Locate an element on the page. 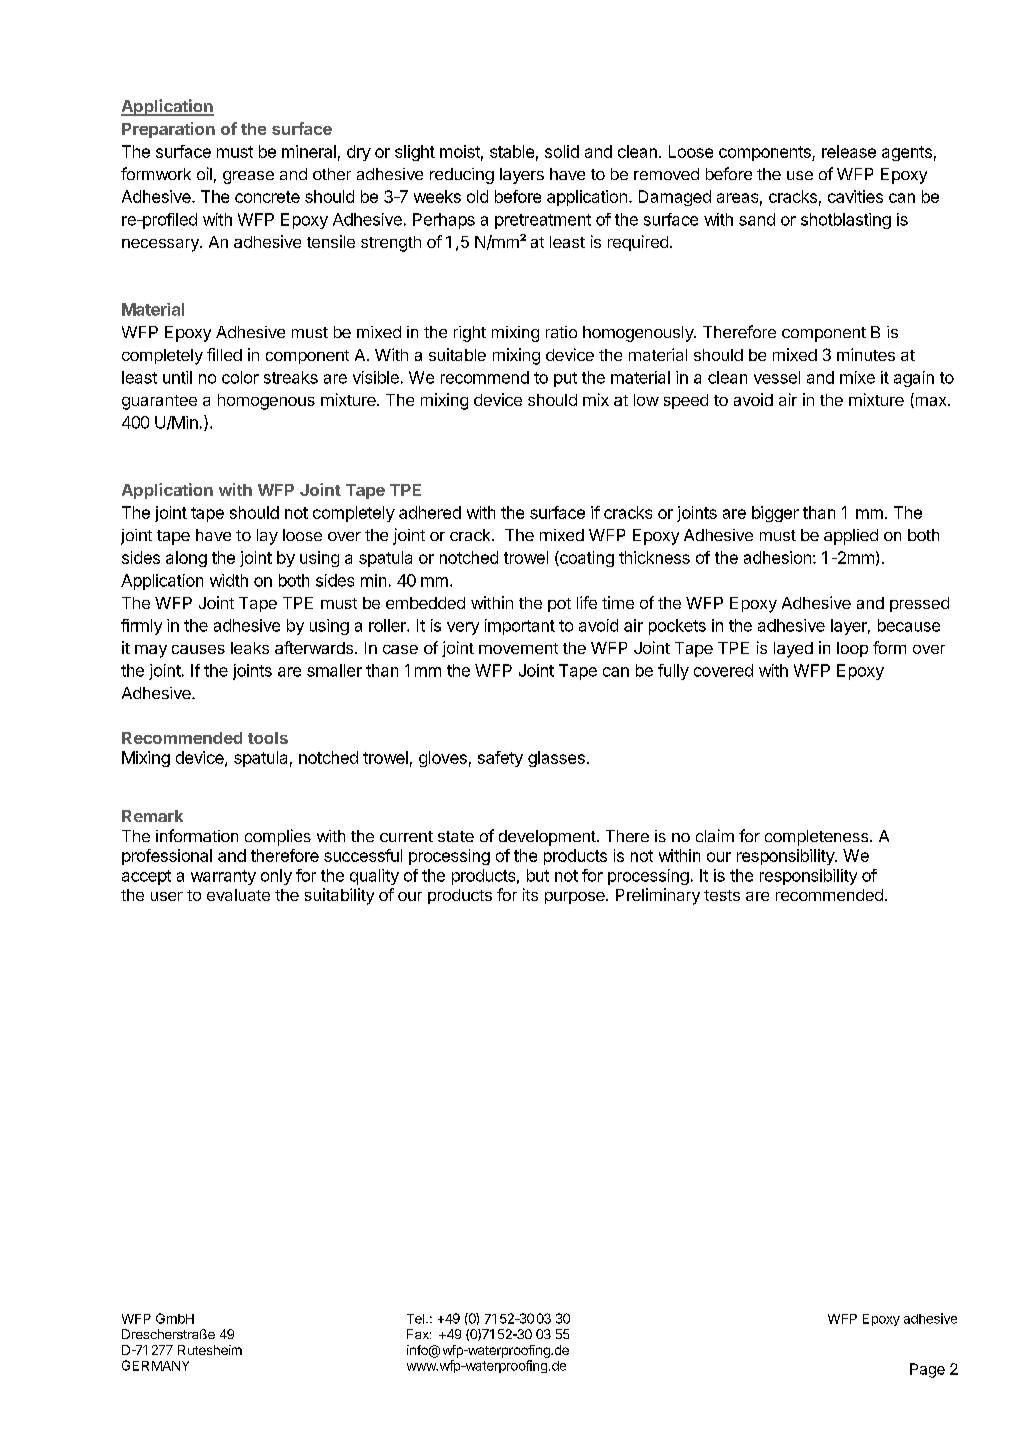 The image size is (1015, 1436). cavities is located at coordinates (855, 196).
